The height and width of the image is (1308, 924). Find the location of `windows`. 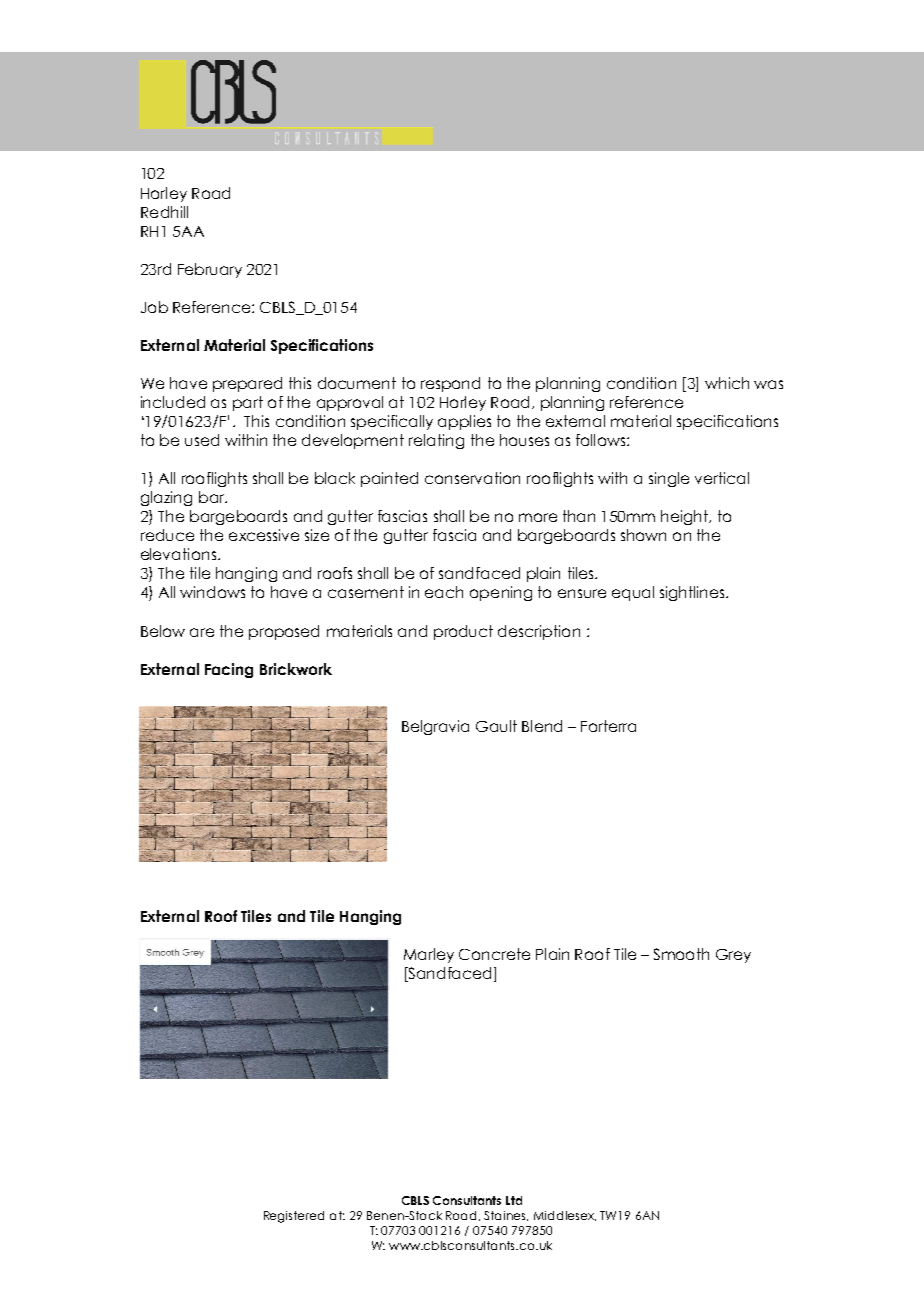

windows is located at coordinates (212, 592).
